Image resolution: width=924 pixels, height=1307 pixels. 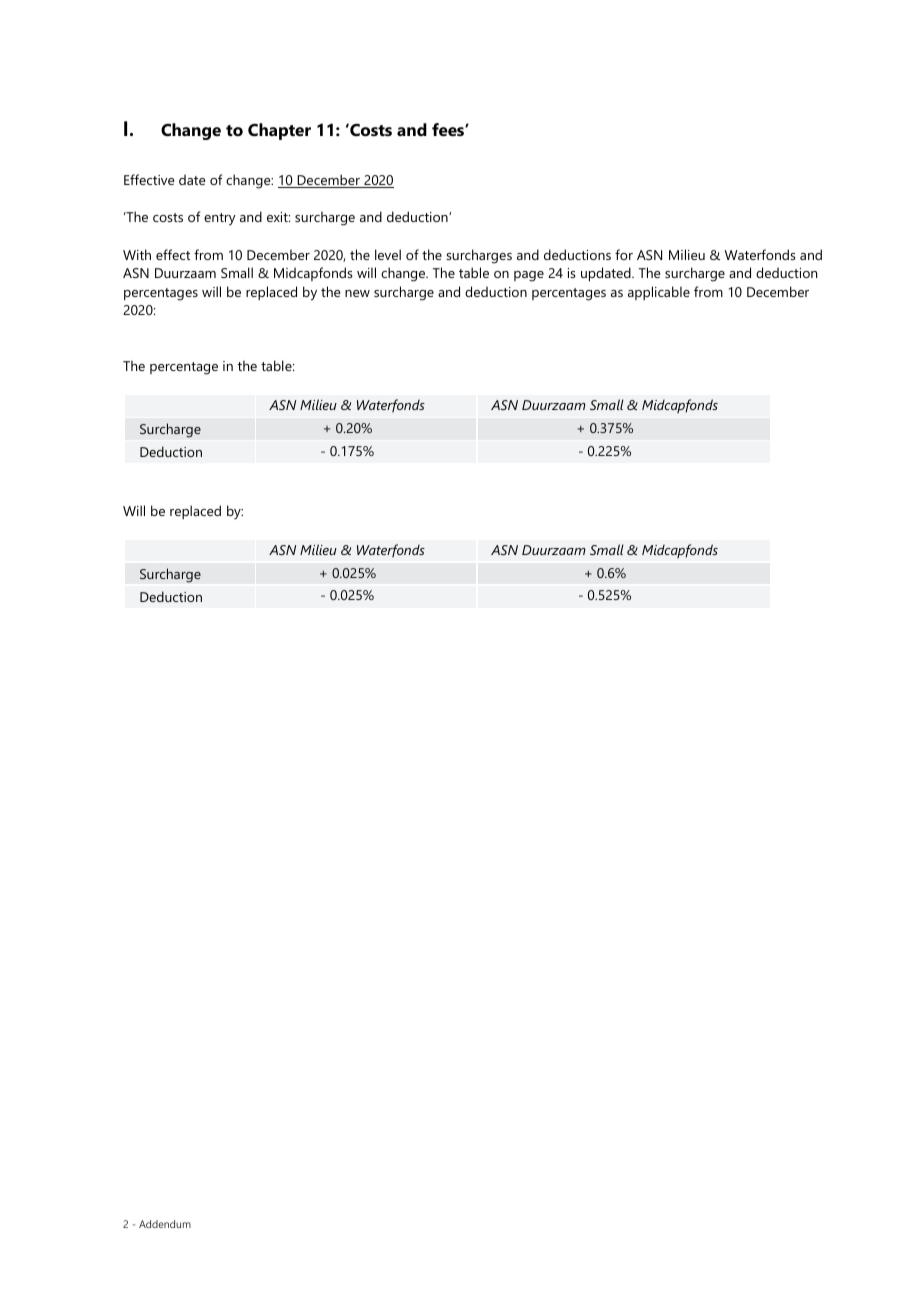 What do you see at coordinates (659, 293) in the document?
I see `applicable` at bounding box center [659, 293].
